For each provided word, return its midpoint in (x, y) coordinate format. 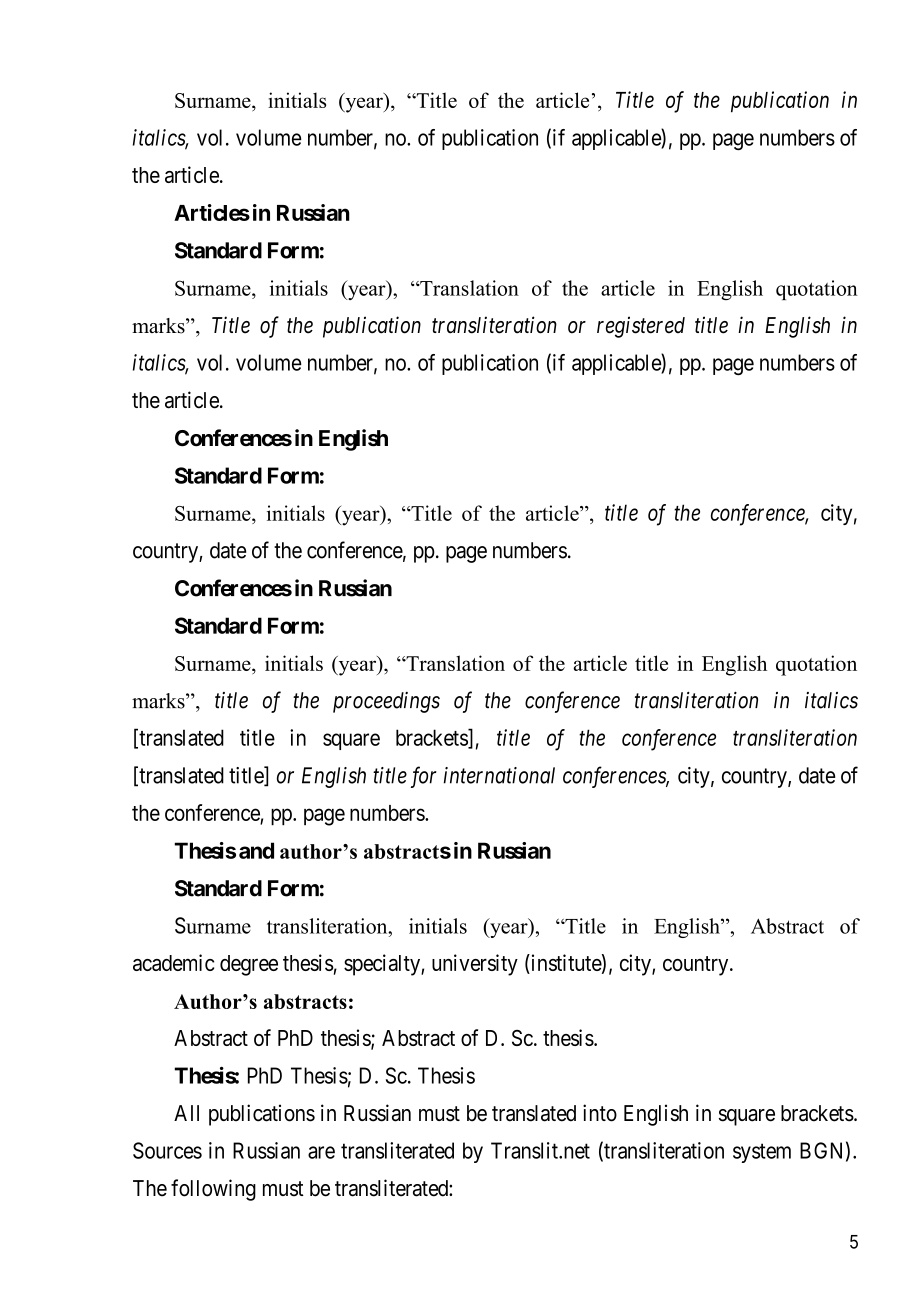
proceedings (386, 702)
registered (641, 327)
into (600, 1113)
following (213, 1190)
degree (249, 965)
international (499, 775)
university (475, 965)
